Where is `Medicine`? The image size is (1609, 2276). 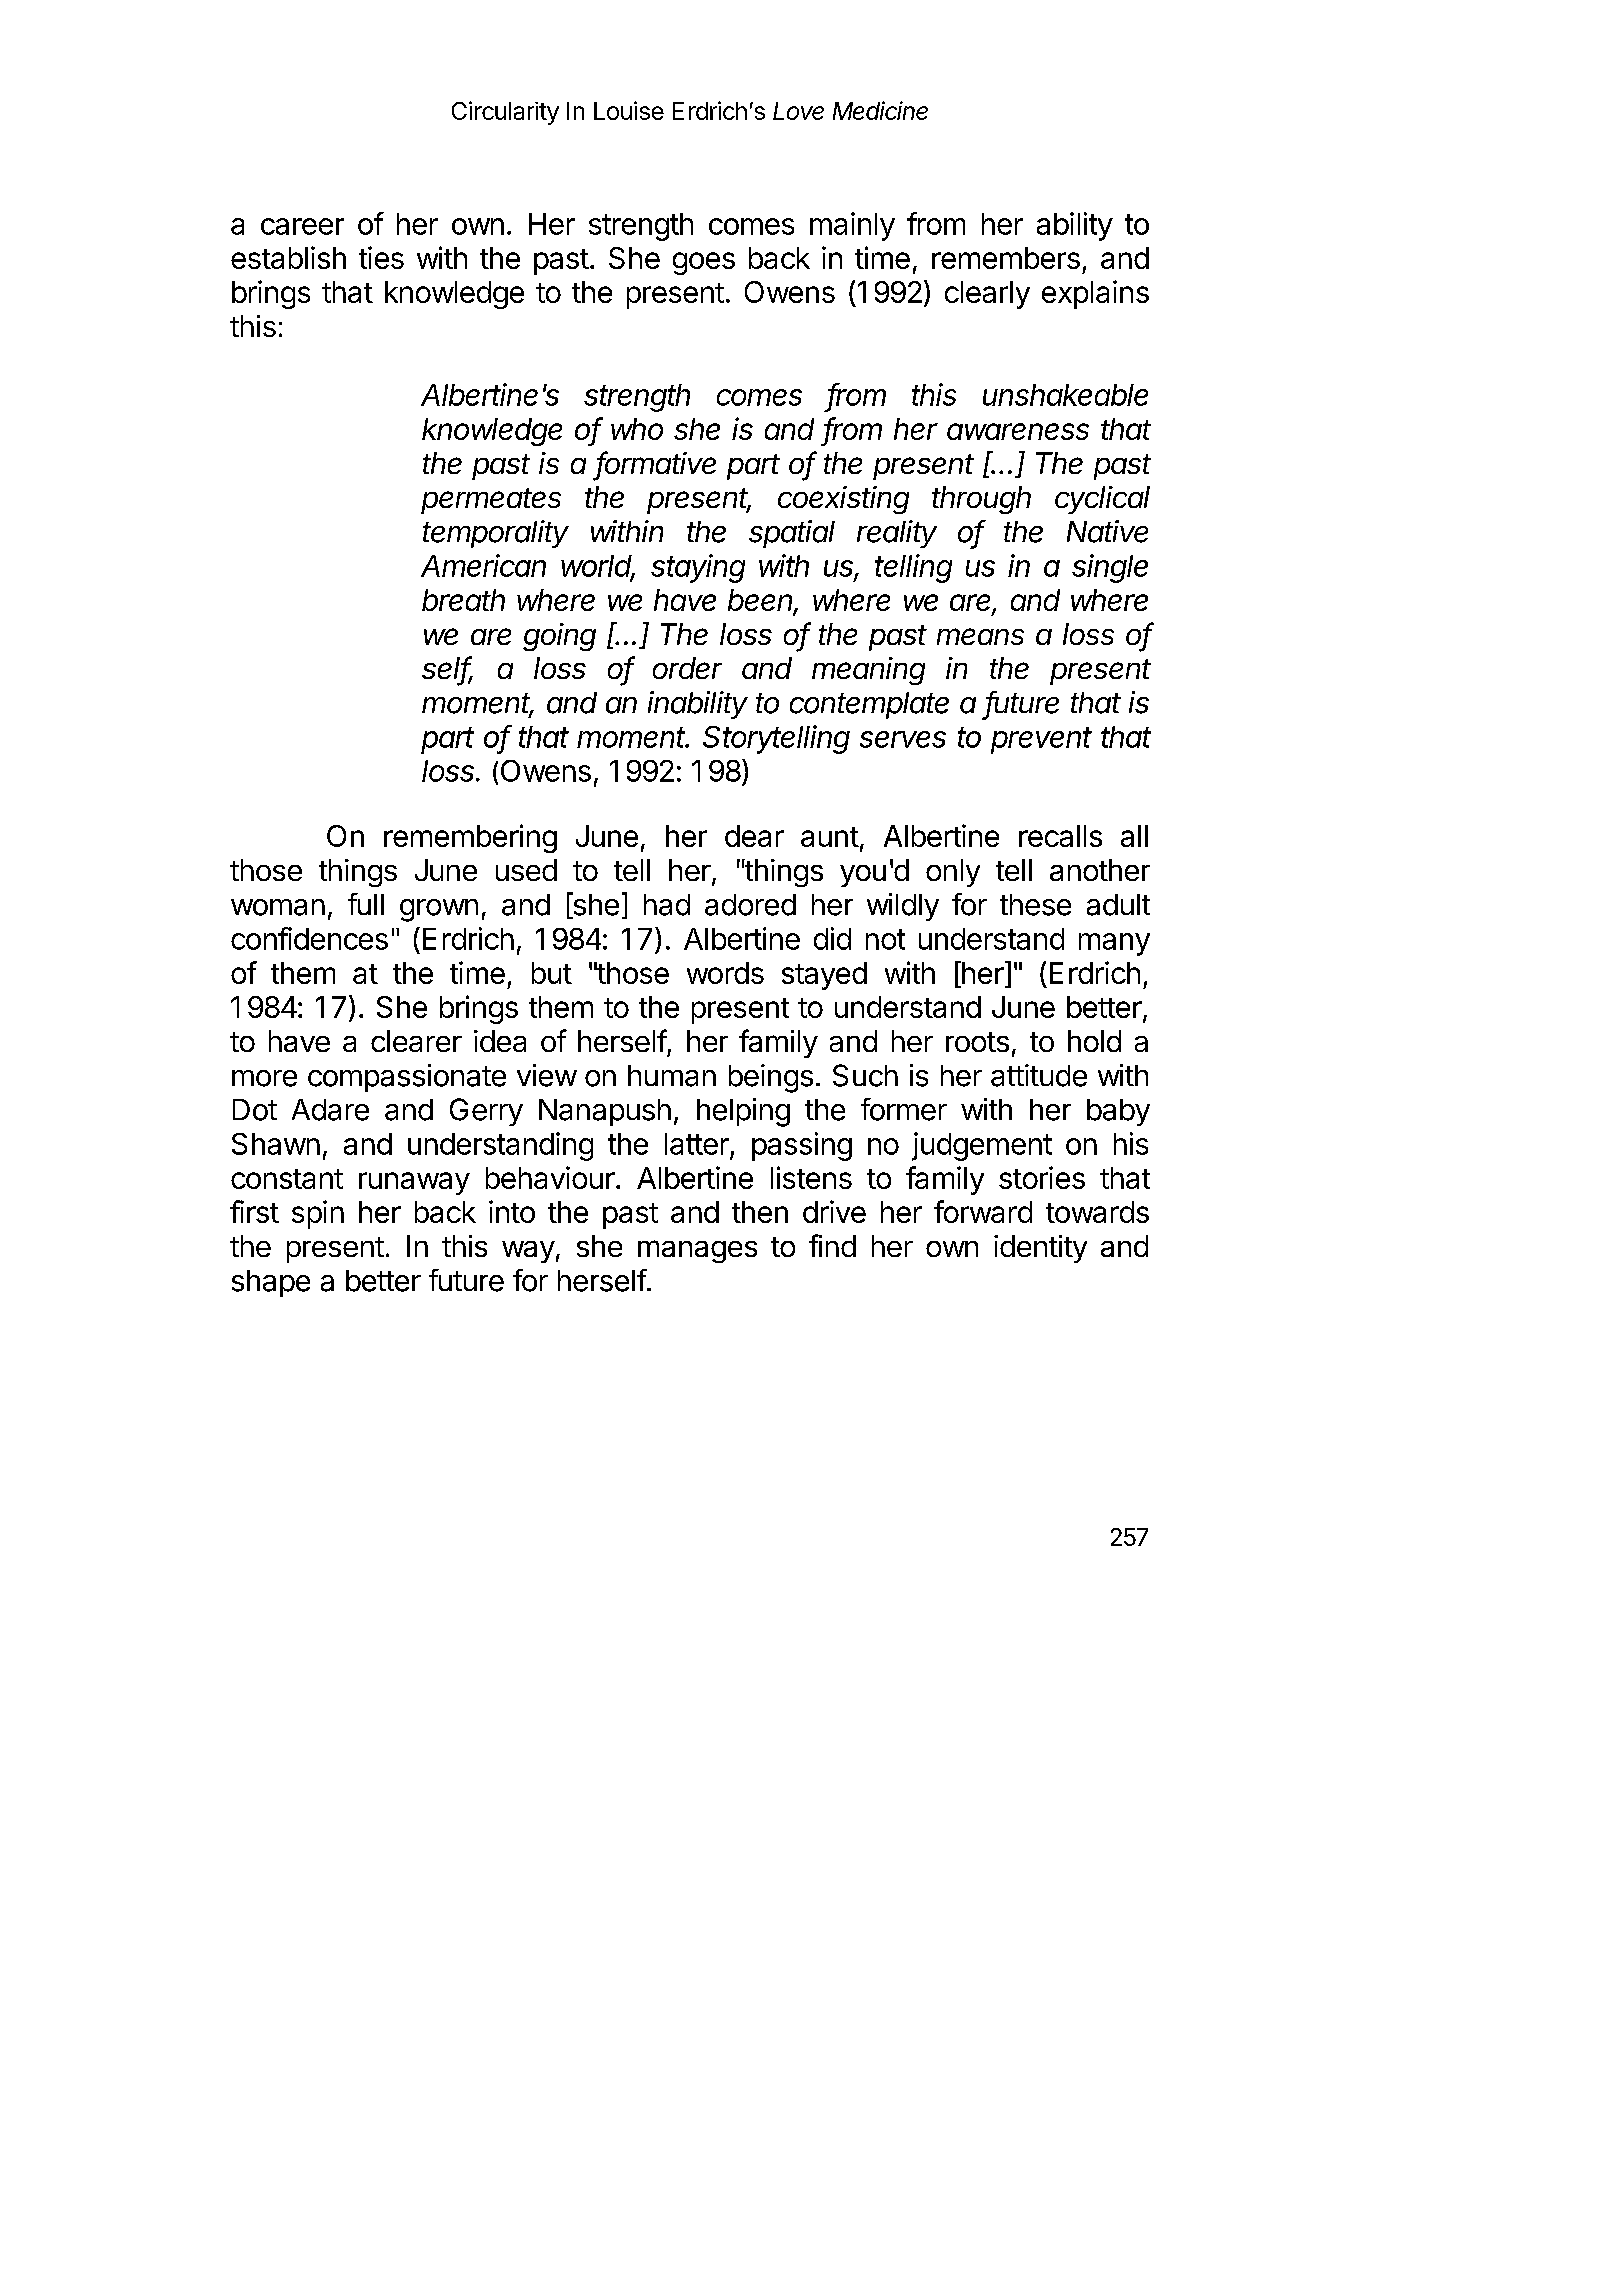
Medicine is located at coordinates (880, 110).
